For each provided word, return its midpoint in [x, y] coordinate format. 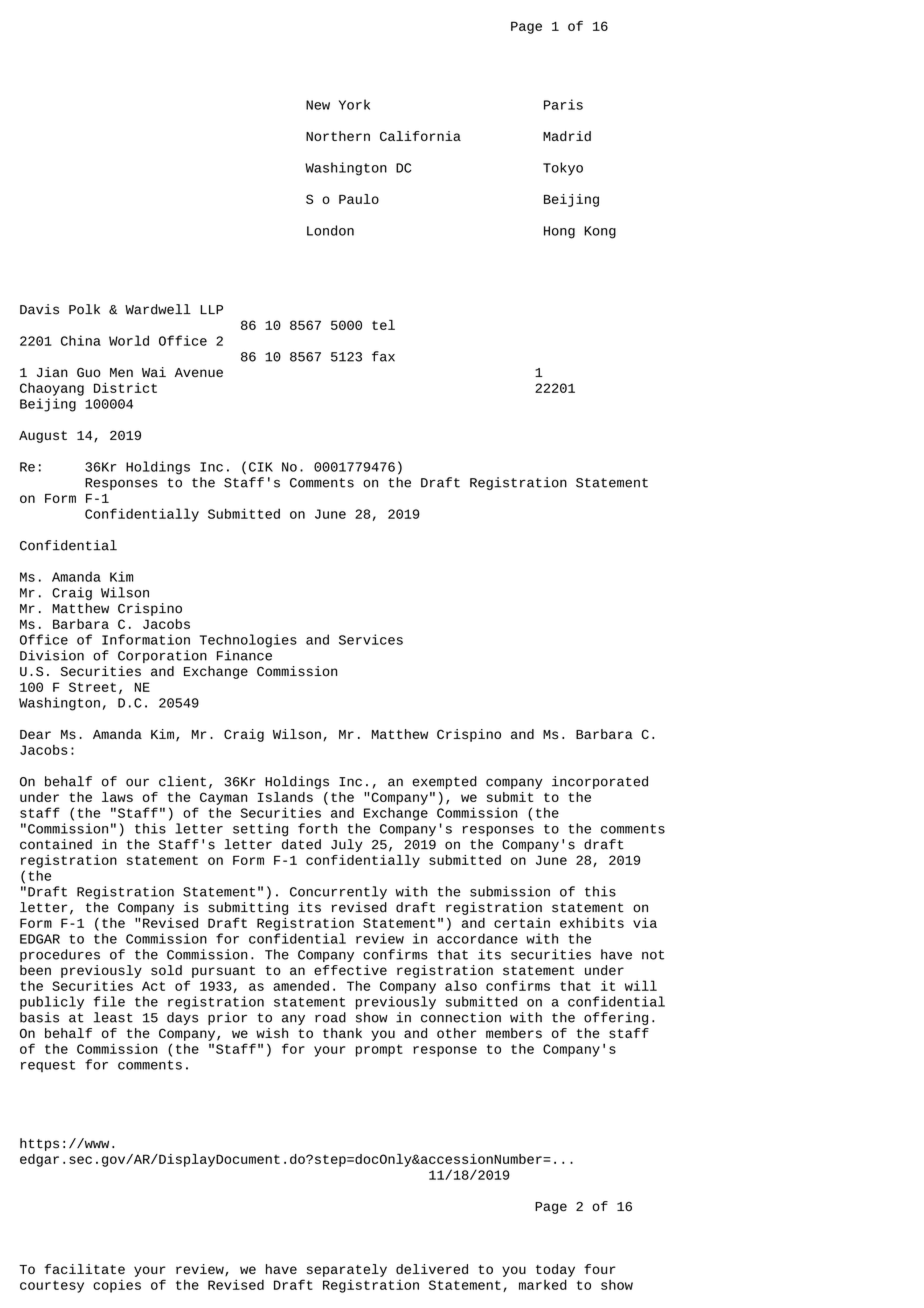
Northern [338, 136]
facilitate [84, 1269]
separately [347, 1270]
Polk [84, 309]
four [600, 1269]
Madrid [567, 136]
